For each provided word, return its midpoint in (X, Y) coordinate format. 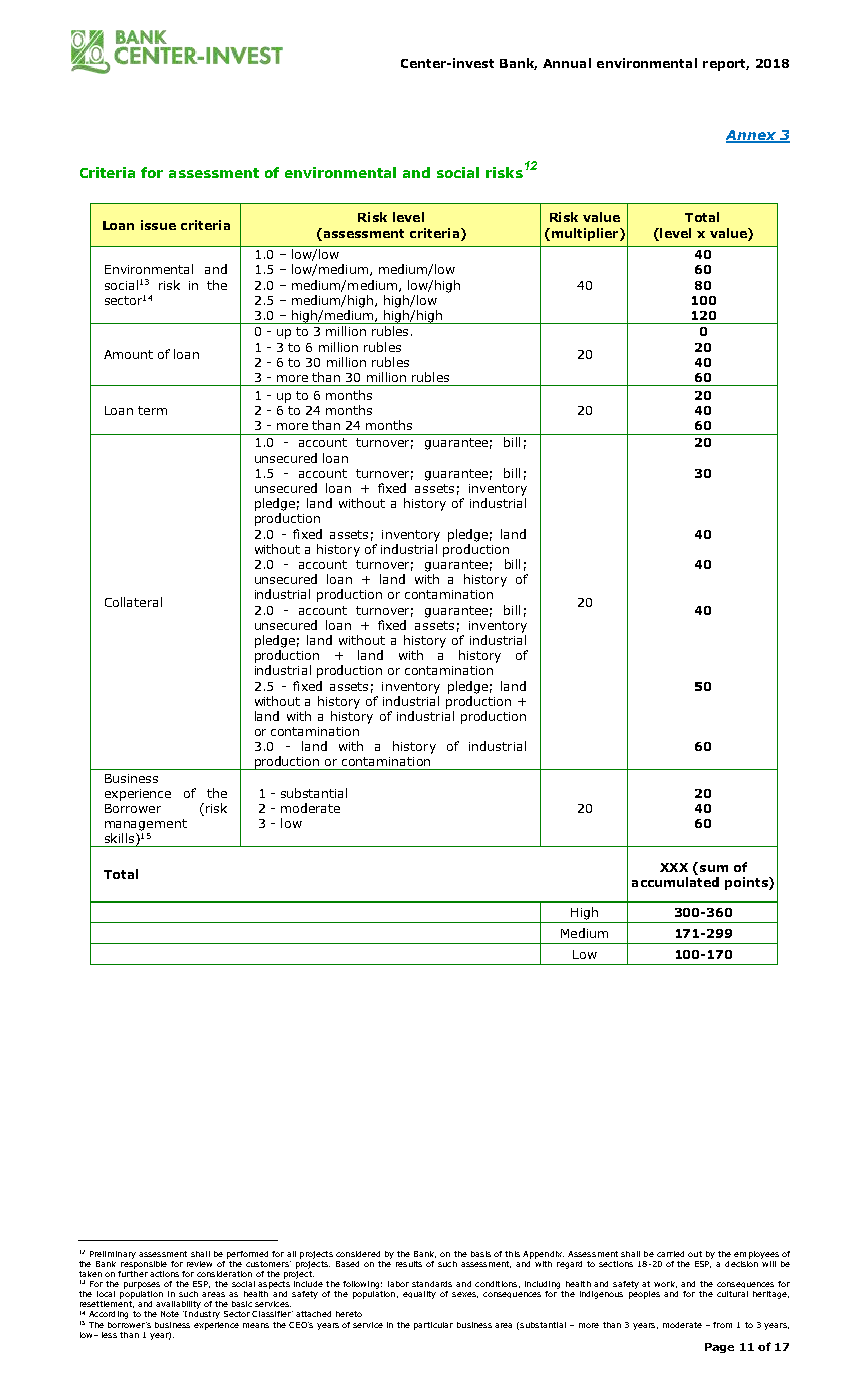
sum (712, 867)
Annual (567, 63)
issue (158, 225)
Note (170, 1314)
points (747, 883)
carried (670, 1254)
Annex (752, 136)
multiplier (585, 234)
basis (481, 1254)
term (152, 410)
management (146, 825)
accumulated (675, 882)
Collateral (133, 602)
